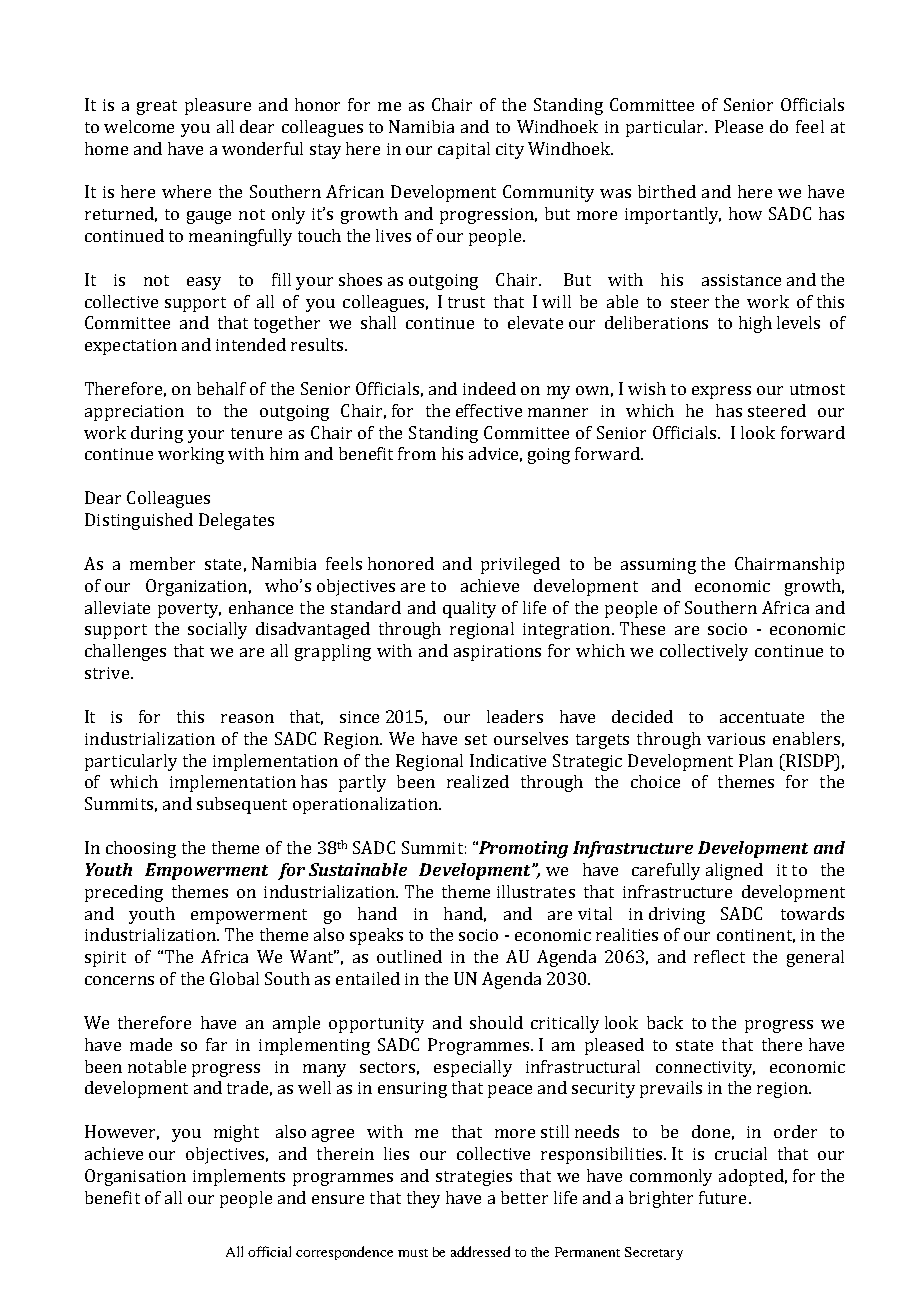 The height and width of the image is (1308, 924). Describe the element at coordinates (464, 150) in the image. I see `capital` at that location.
